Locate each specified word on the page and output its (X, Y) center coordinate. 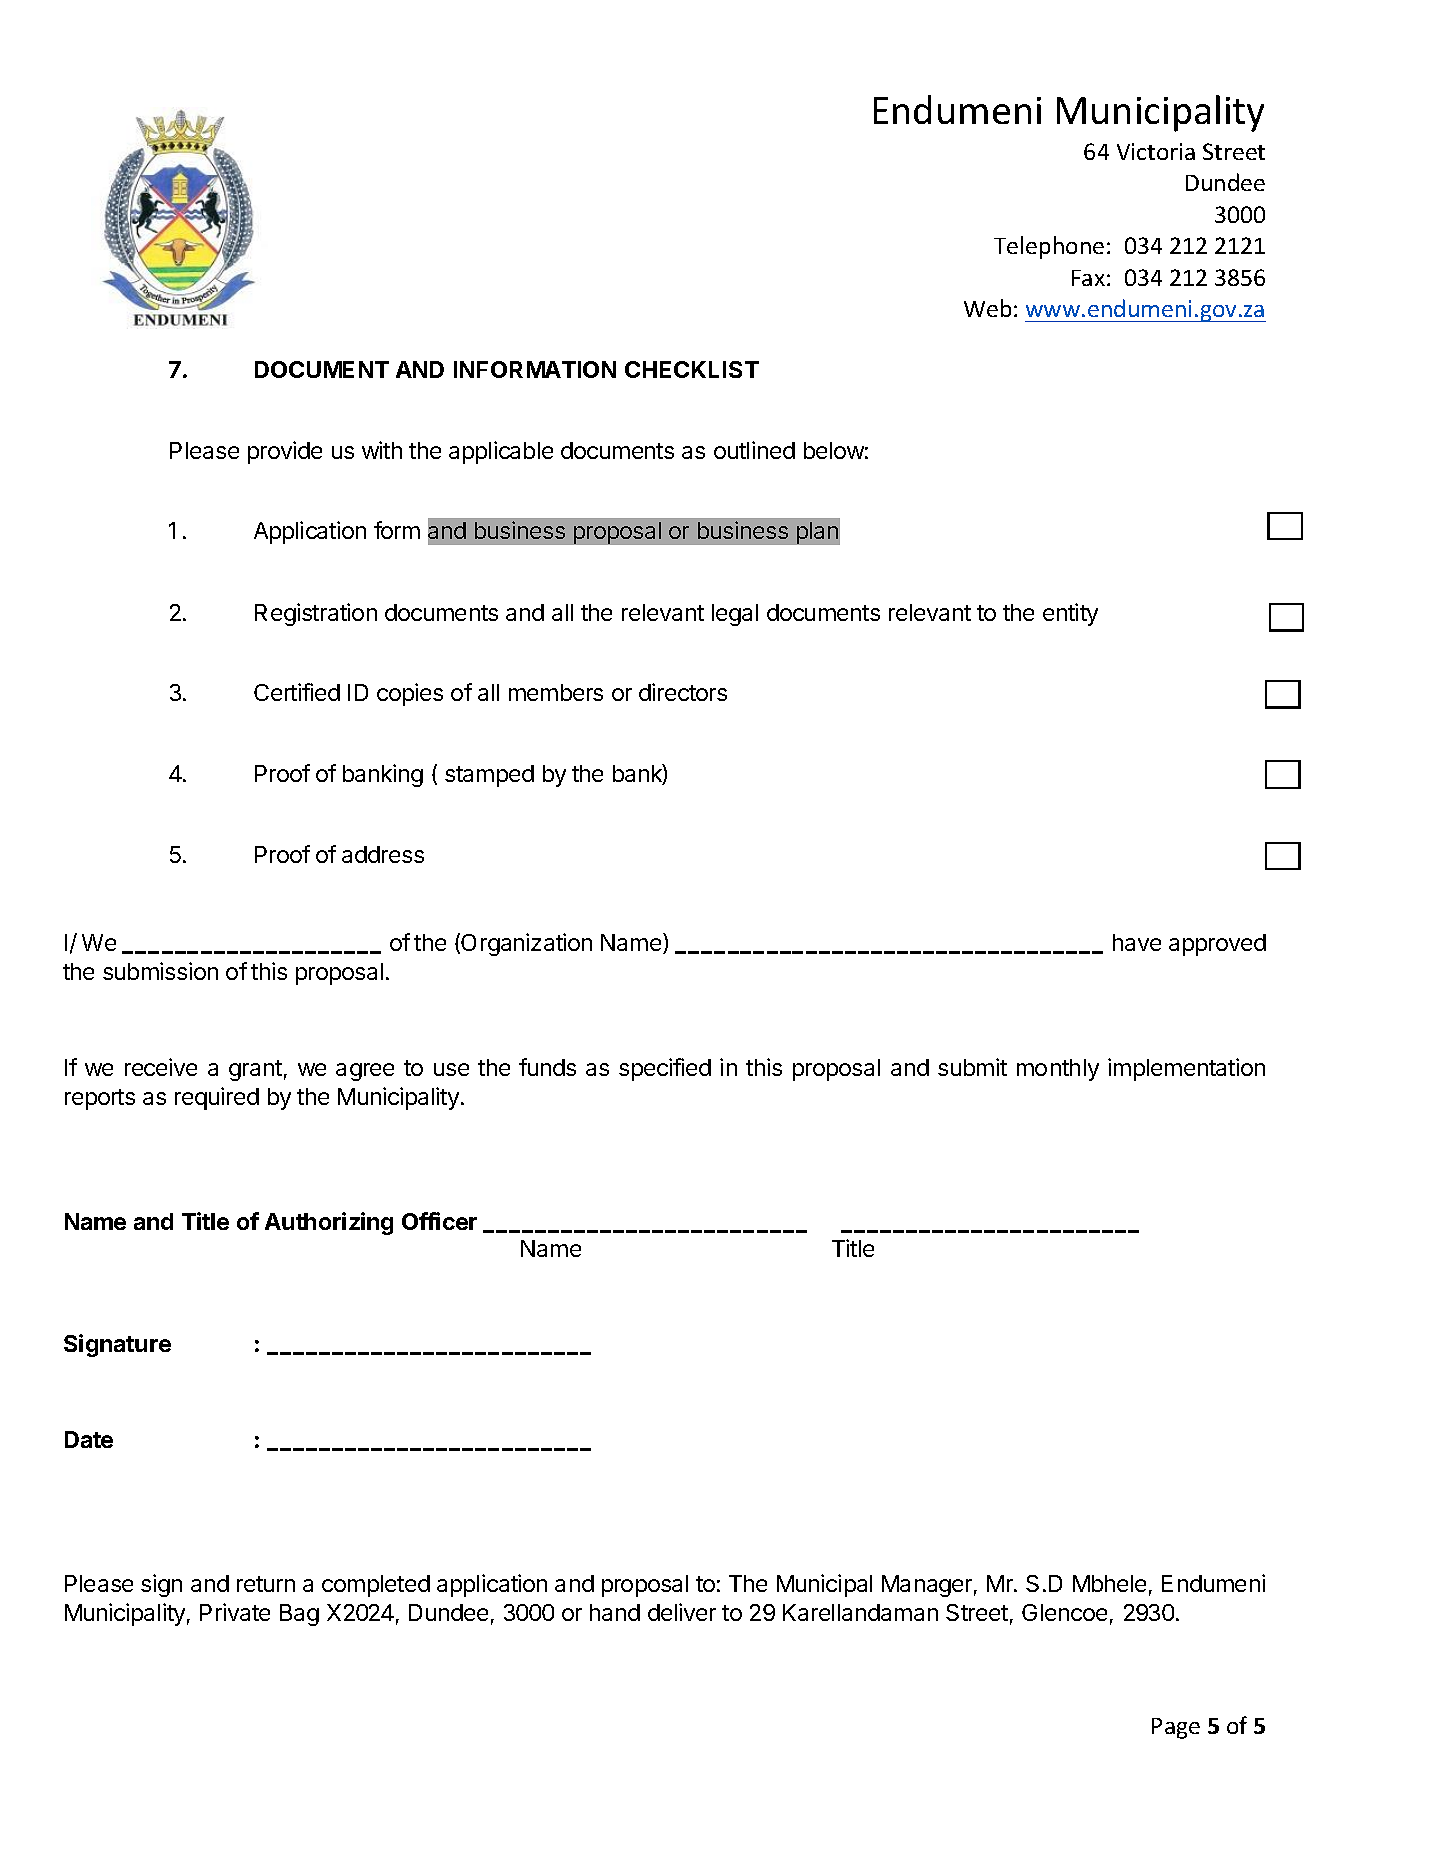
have (1137, 942)
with (382, 450)
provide (285, 452)
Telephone (1049, 247)
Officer (439, 1221)
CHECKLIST (692, 369)
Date (89, 1439)
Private (235, 1612)
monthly (1058, 1070)
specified (665, 1069)
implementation (1186, 1069)
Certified (297, 692)
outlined (754, 450)
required (217, 1098)
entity (1070, 614)
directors (683, 692)
